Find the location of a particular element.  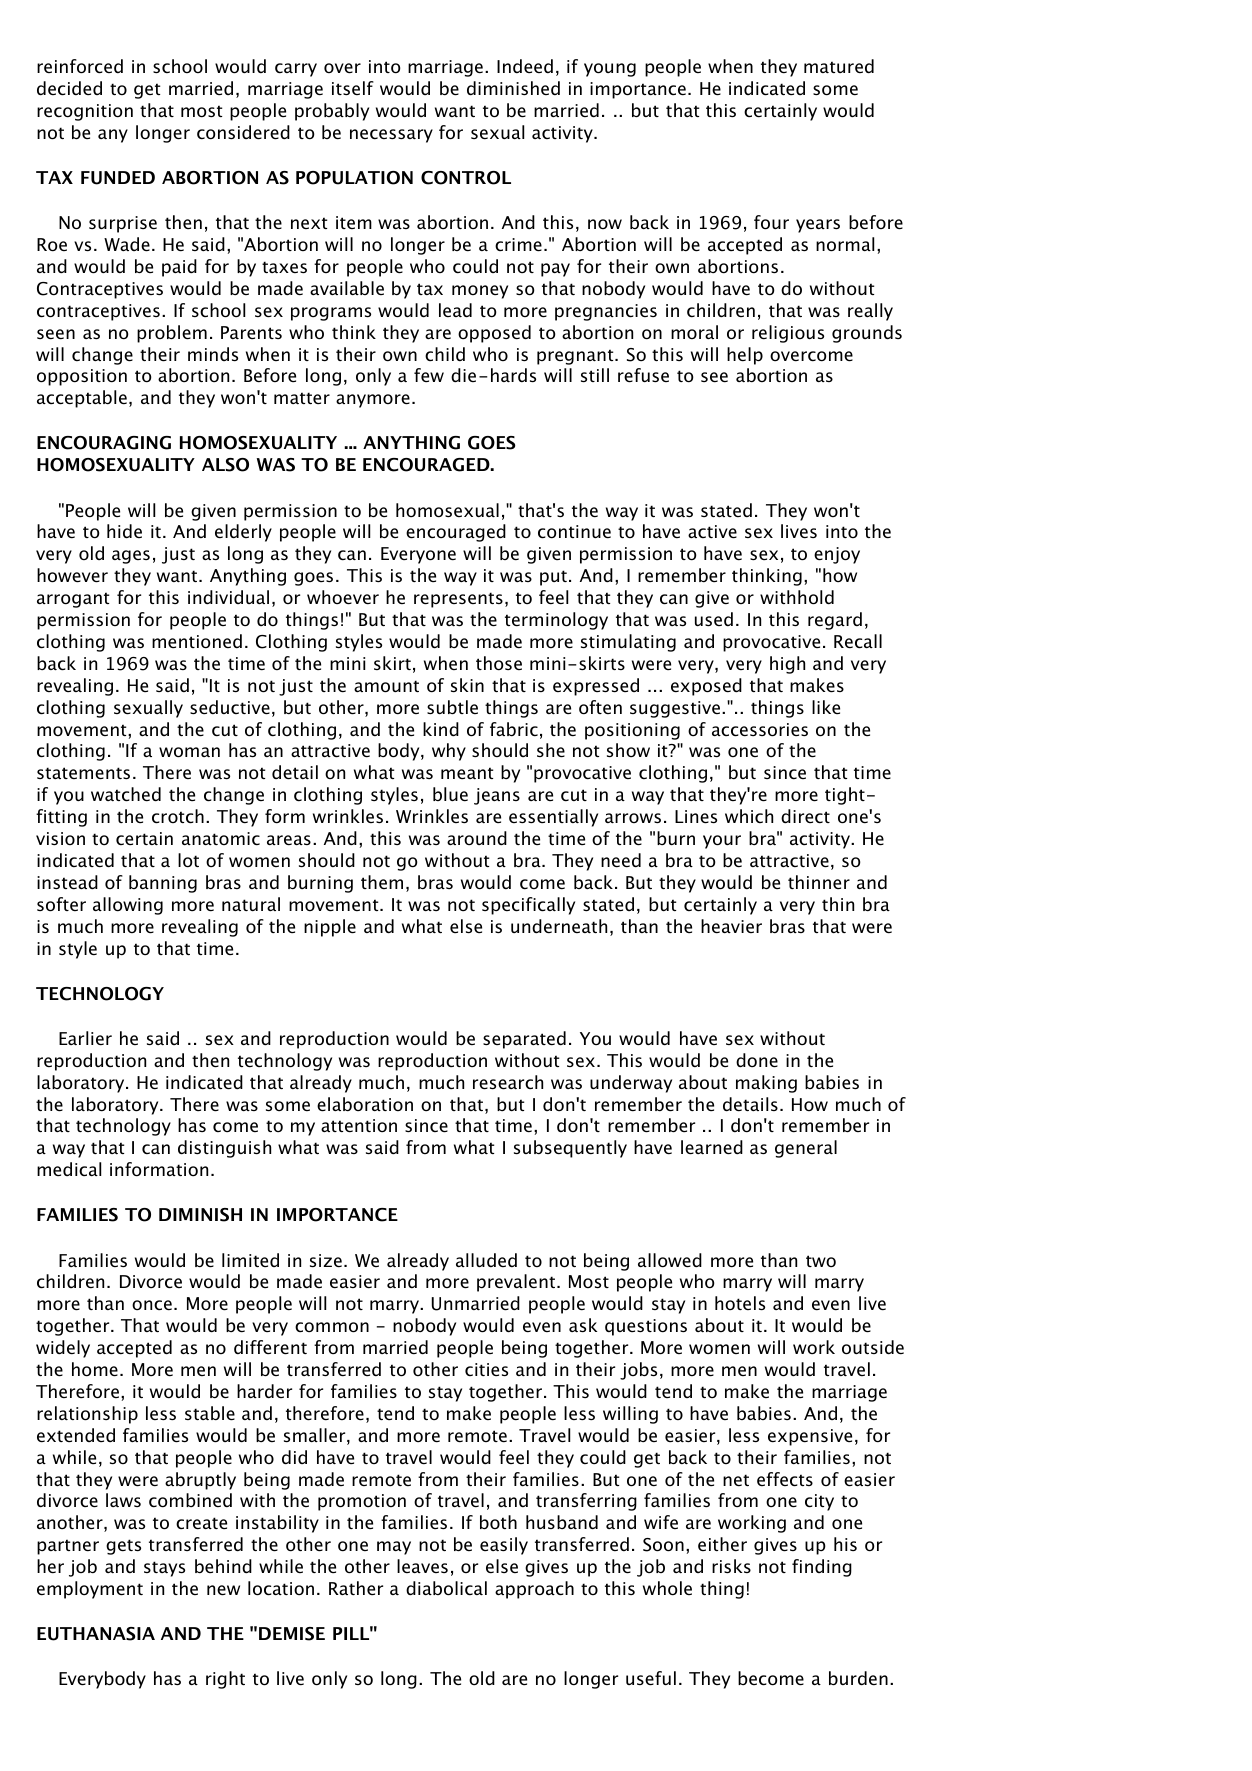

general is located at coordinates (806, 1149).
